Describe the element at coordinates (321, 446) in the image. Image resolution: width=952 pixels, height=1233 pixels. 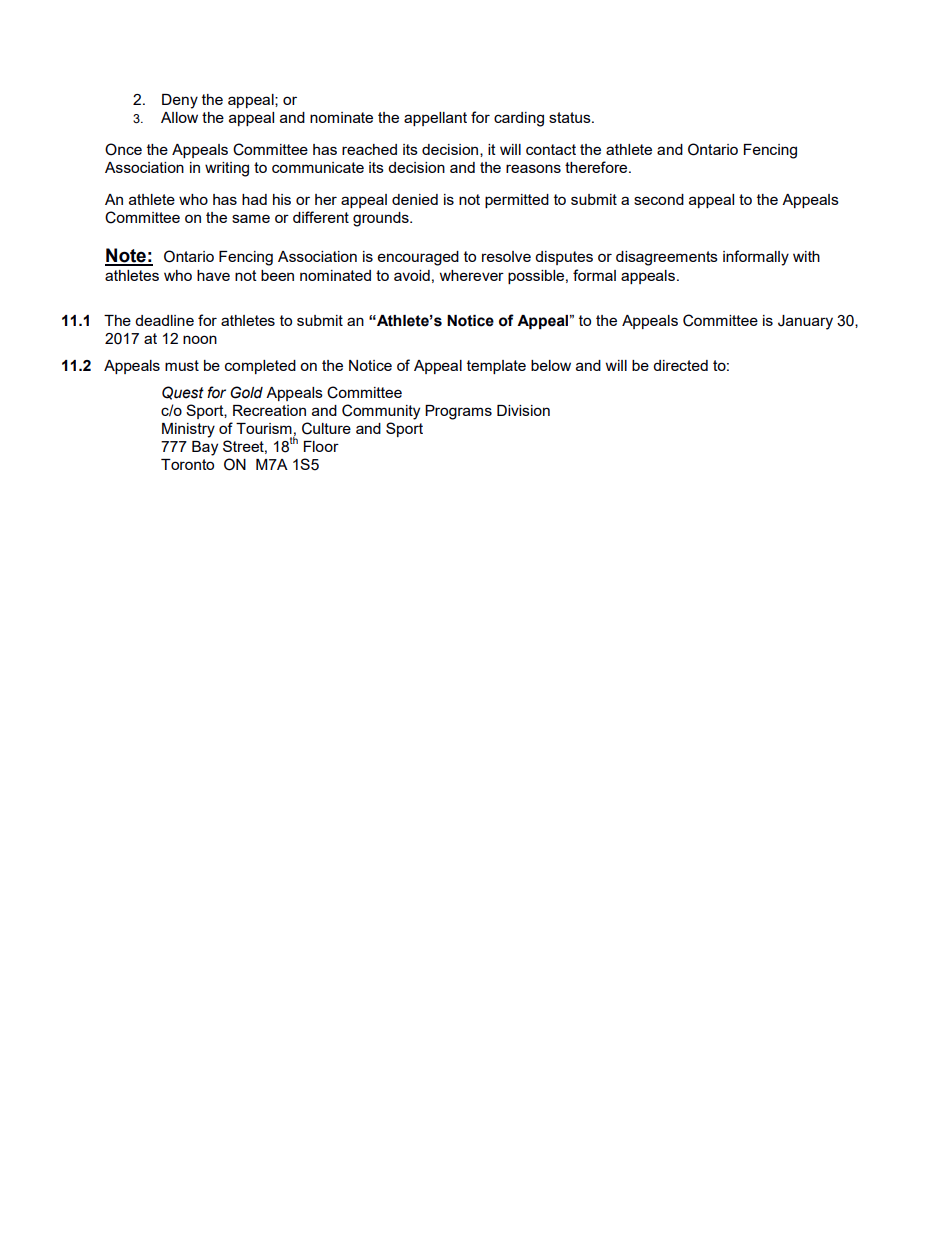
I see `Floor` at that location.
